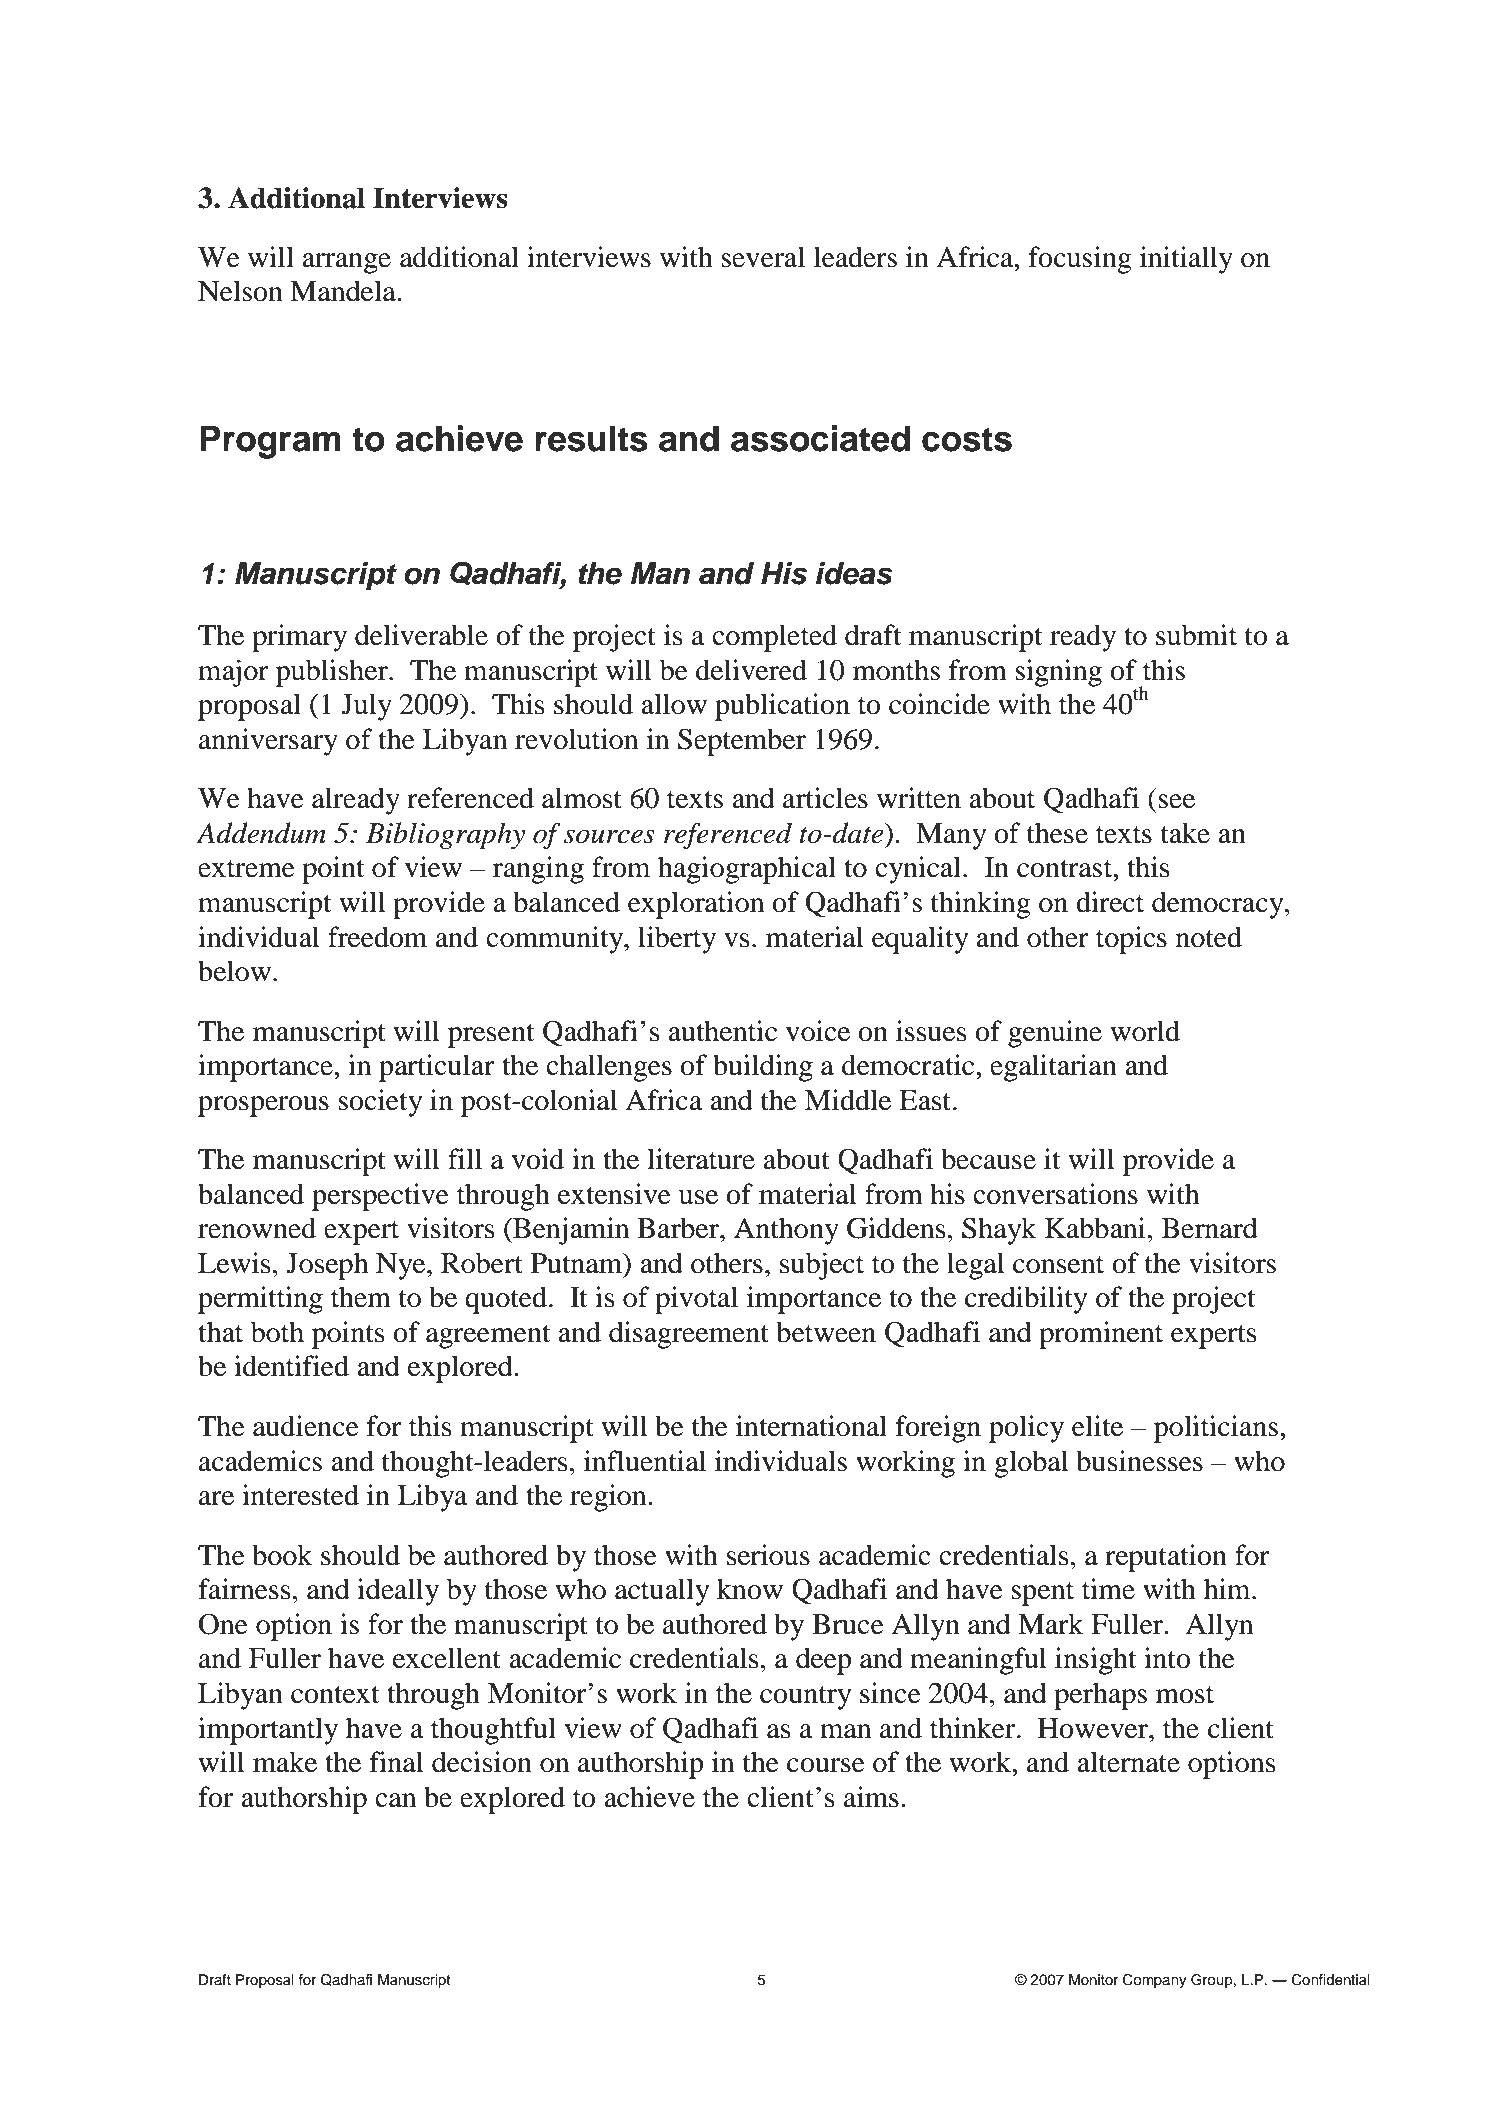  Describe the element at coordinates (1166, 1558) in the screenshot. I see `reputation` at that location.
